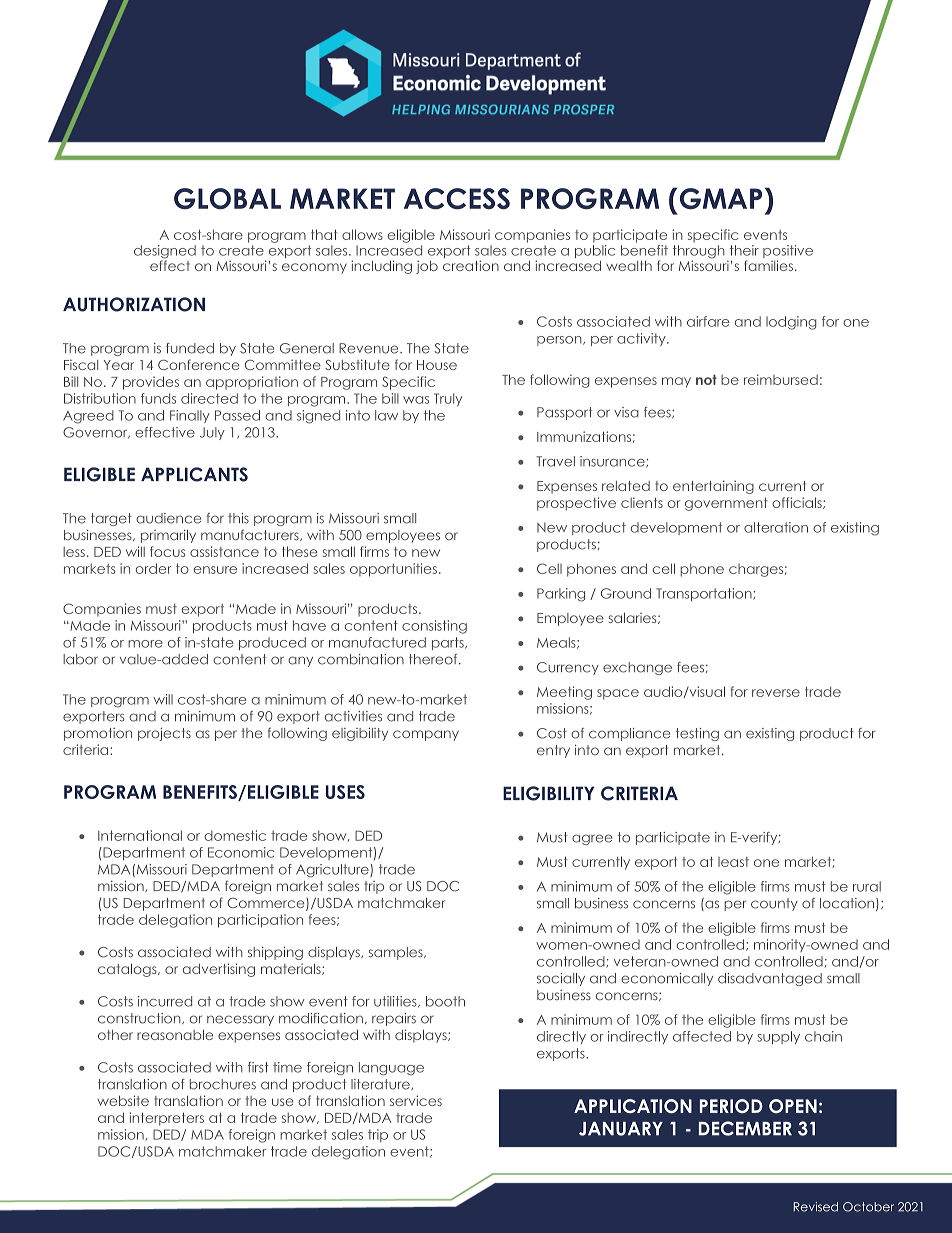 This document has height=1233, width=952. Describe the element at coordinates (457, 199) in the document. I see `ACCESS` at that location.
